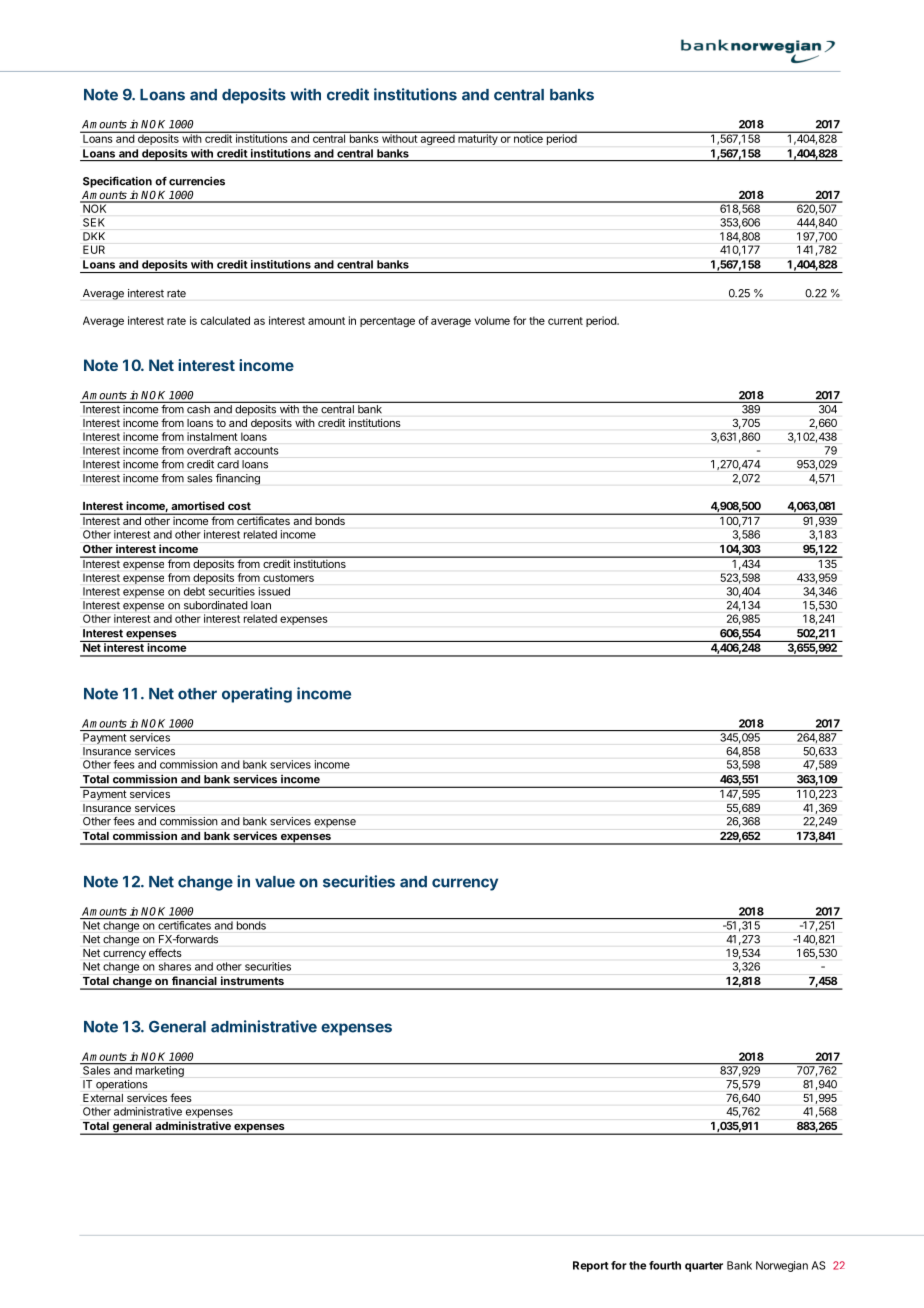  What do you see at coordinates (257, 695) in the document?
I see `operating` at bounding box center [257, 695].
